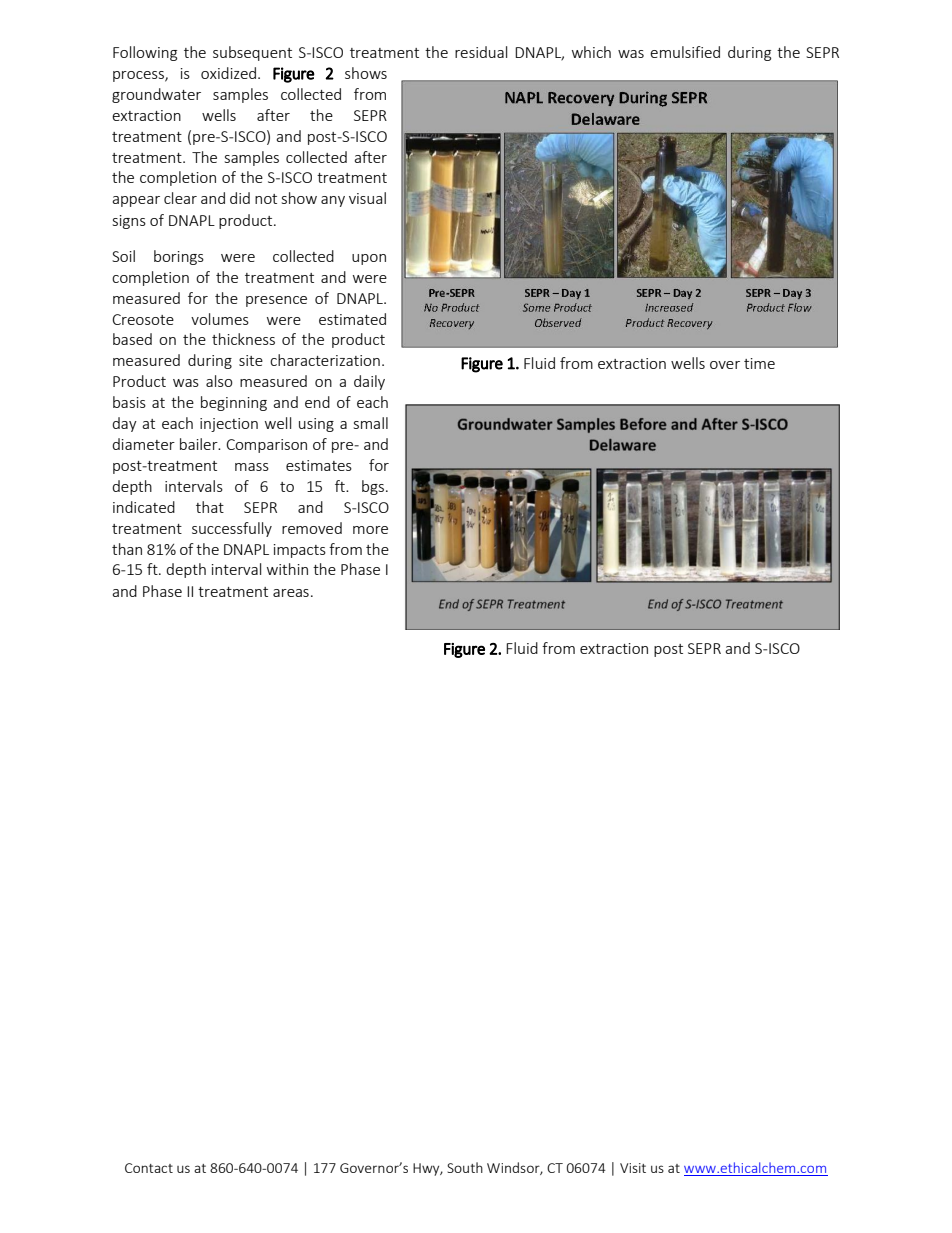 The width and height of the page is (952, 1233). I want to click on Contact, so click(149, 1168).
